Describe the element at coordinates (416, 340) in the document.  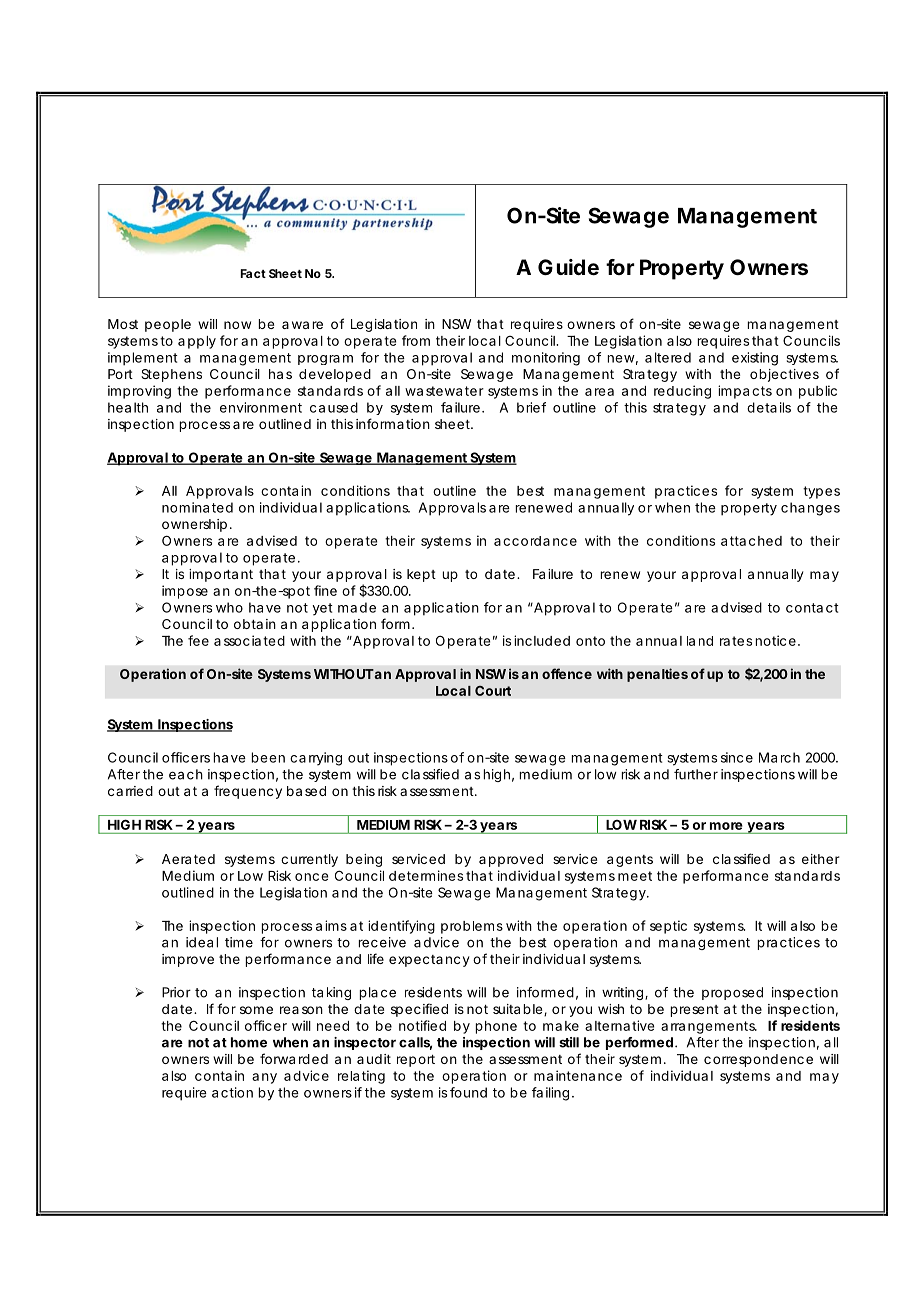
I see `from` at that location.
